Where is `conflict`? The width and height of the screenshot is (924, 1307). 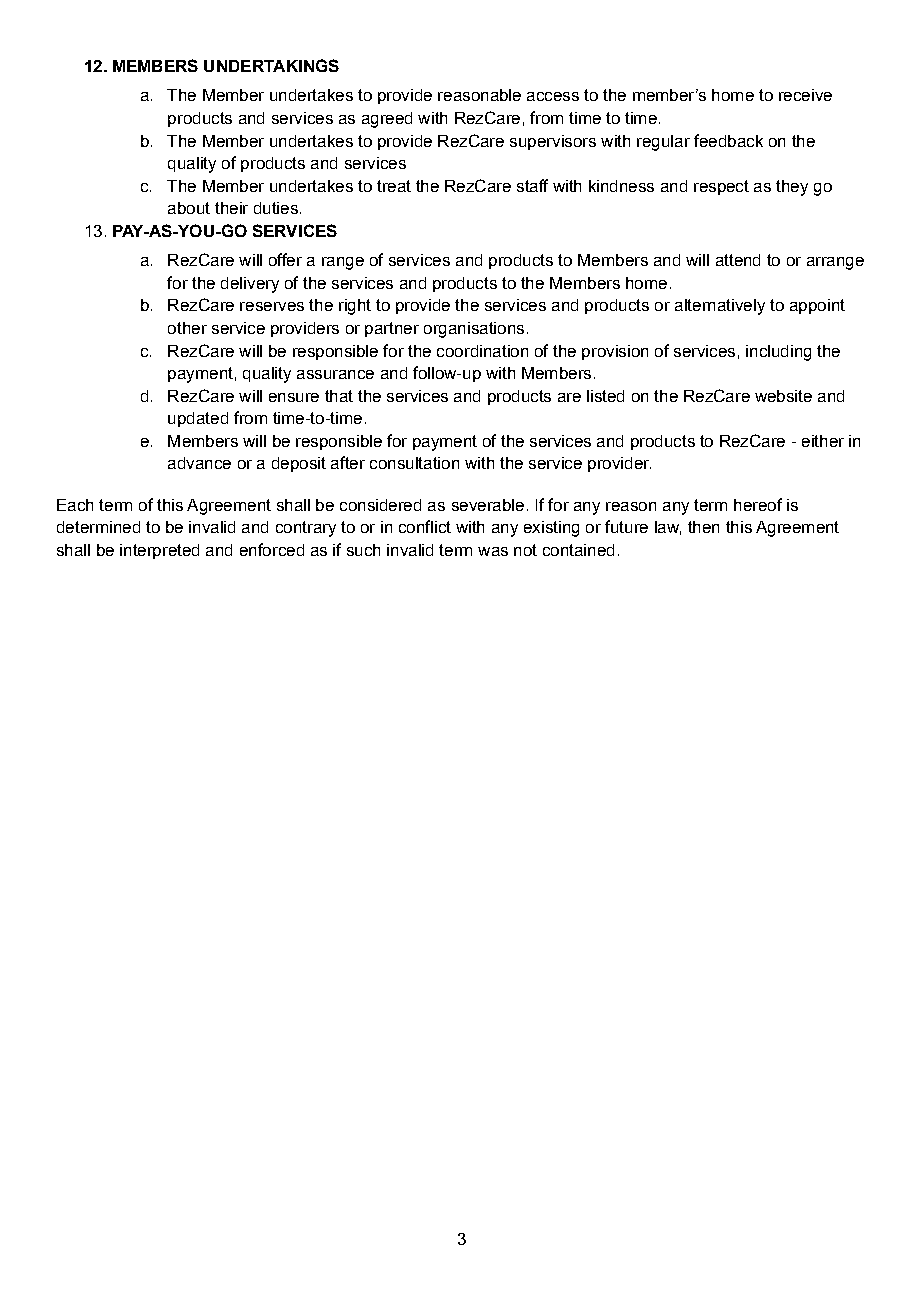 conflict is located at coordinates (425, 526).
